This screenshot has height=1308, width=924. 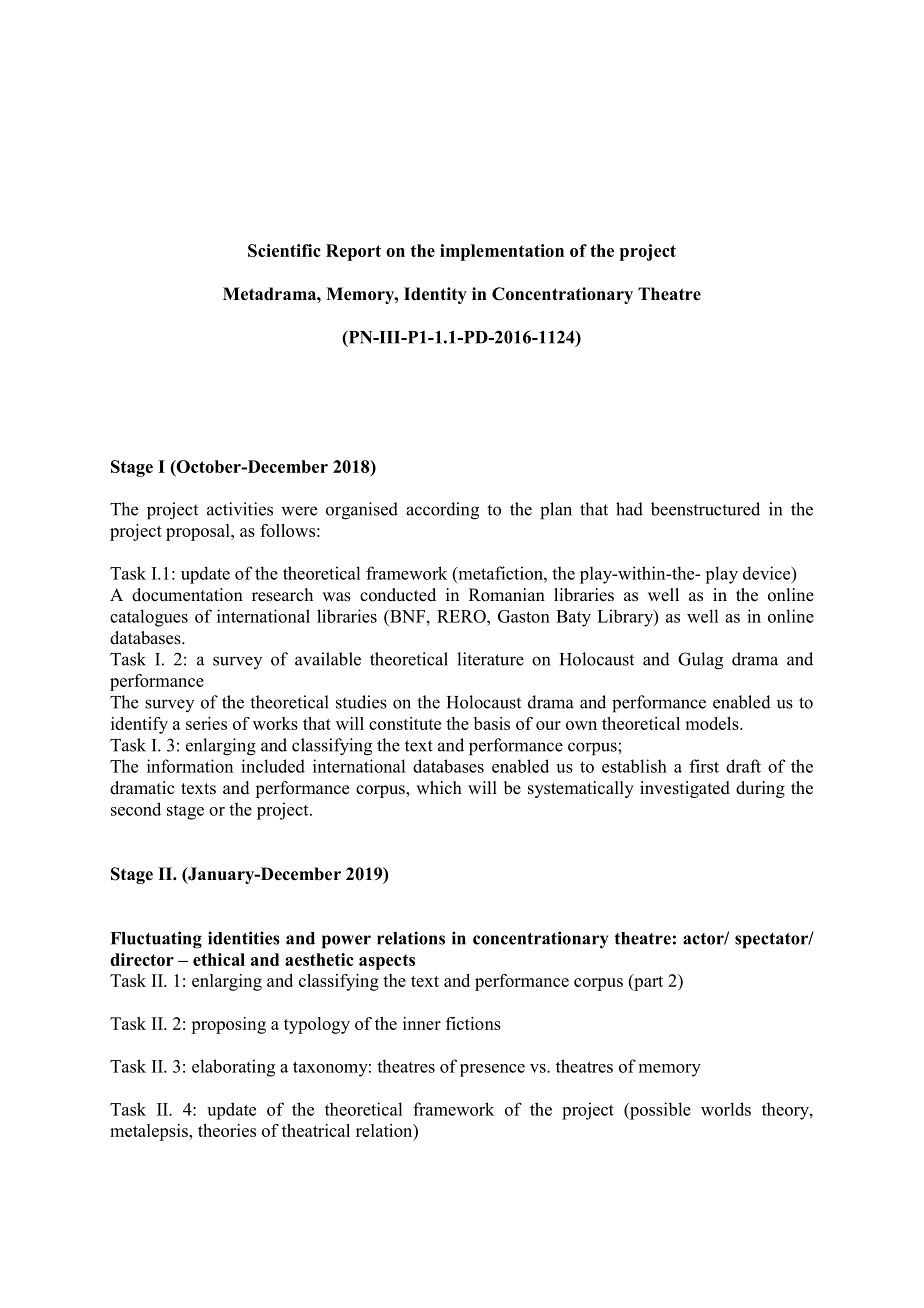 I want to click on theories, so click(x=227, y=1130).
